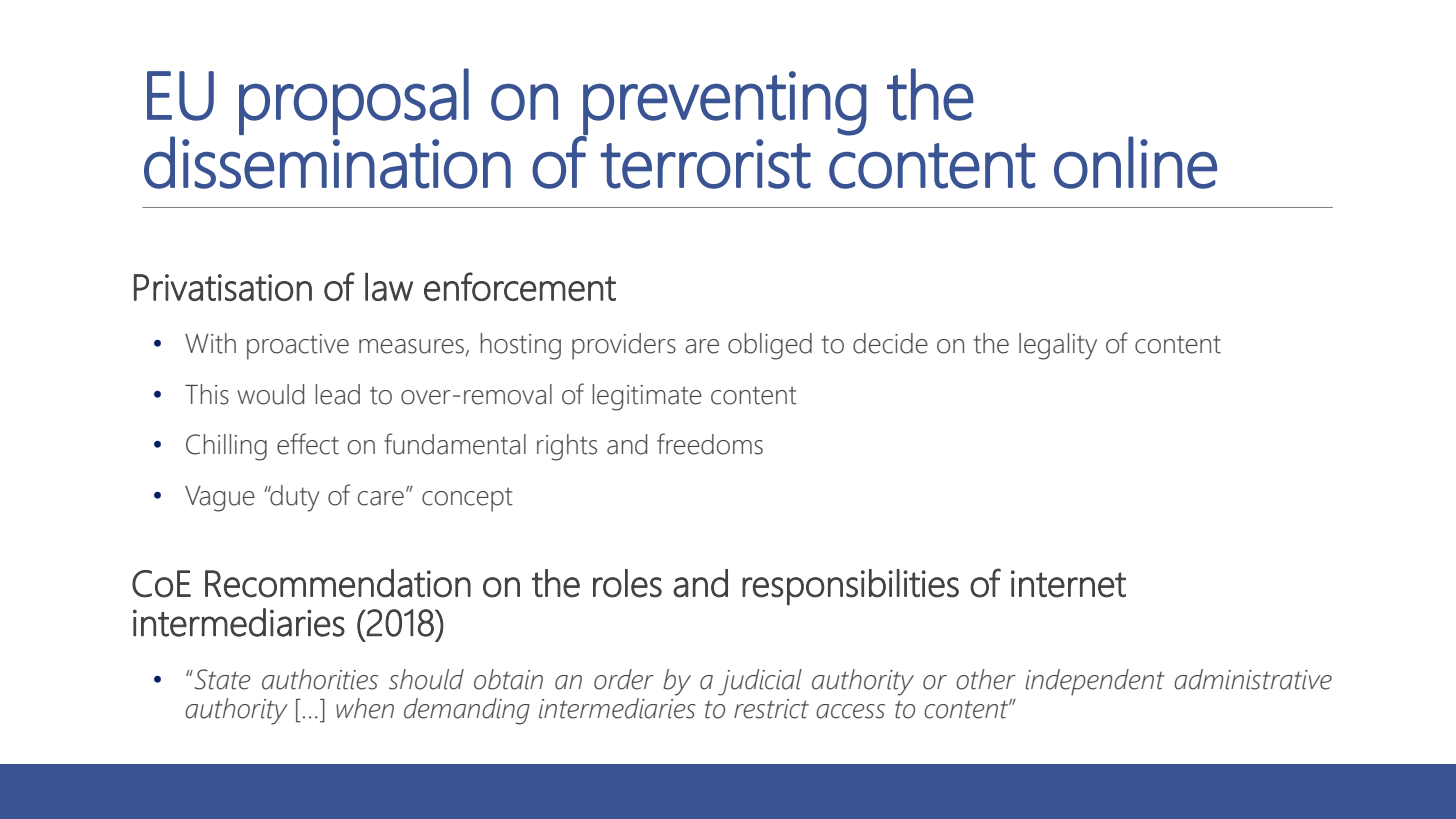 The height and width of the document is (819, 1456). I want to click on legality, so click(1058, 346).
